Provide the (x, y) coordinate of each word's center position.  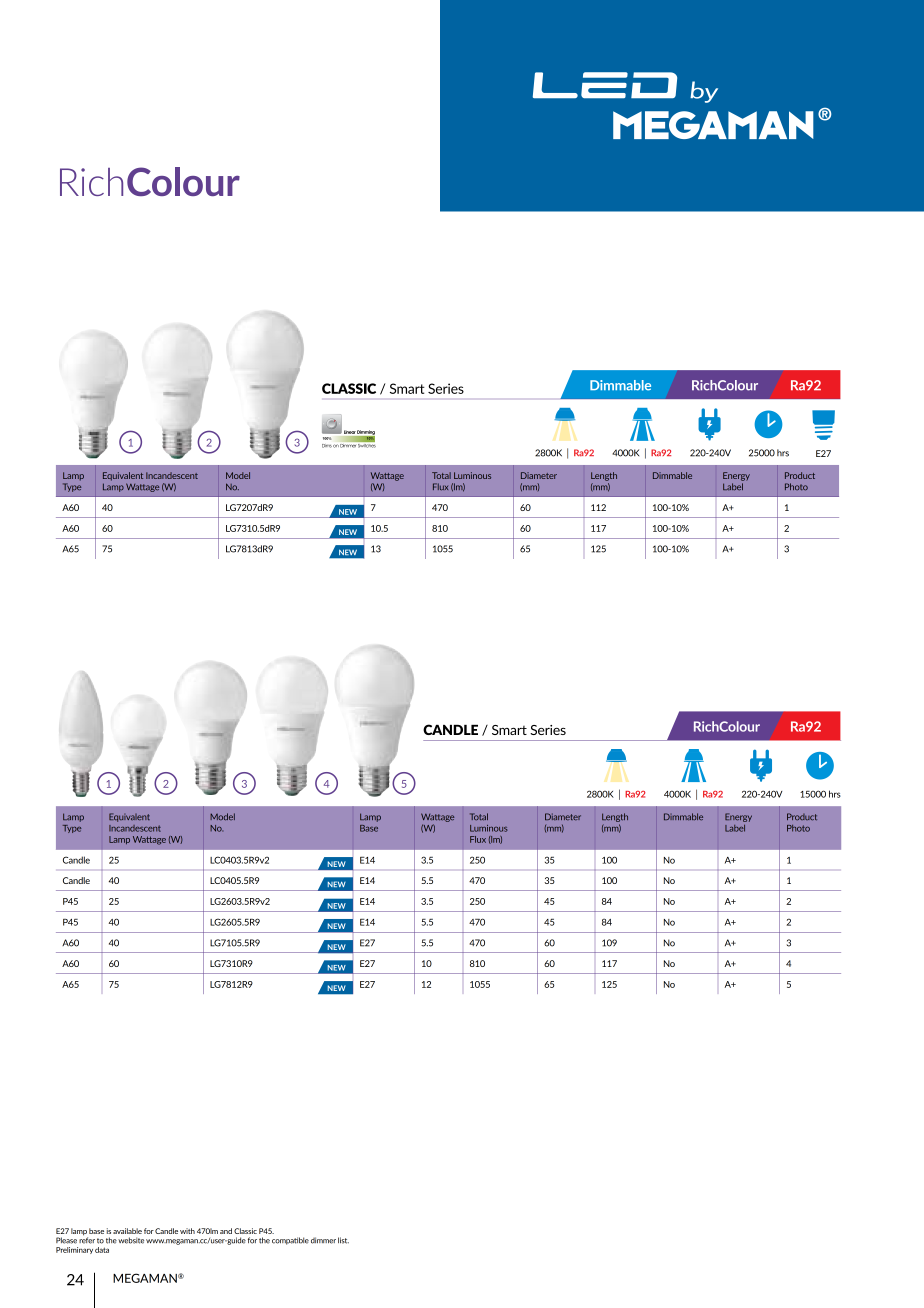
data (102, 1250)
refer (87, 1239)
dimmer (323, 1240)
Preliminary (74, 1250)
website (131, 1240)
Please (66, 1240)
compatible (290, 1241)
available (127, 1231)
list (343, 1240)
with (187, 1231)
